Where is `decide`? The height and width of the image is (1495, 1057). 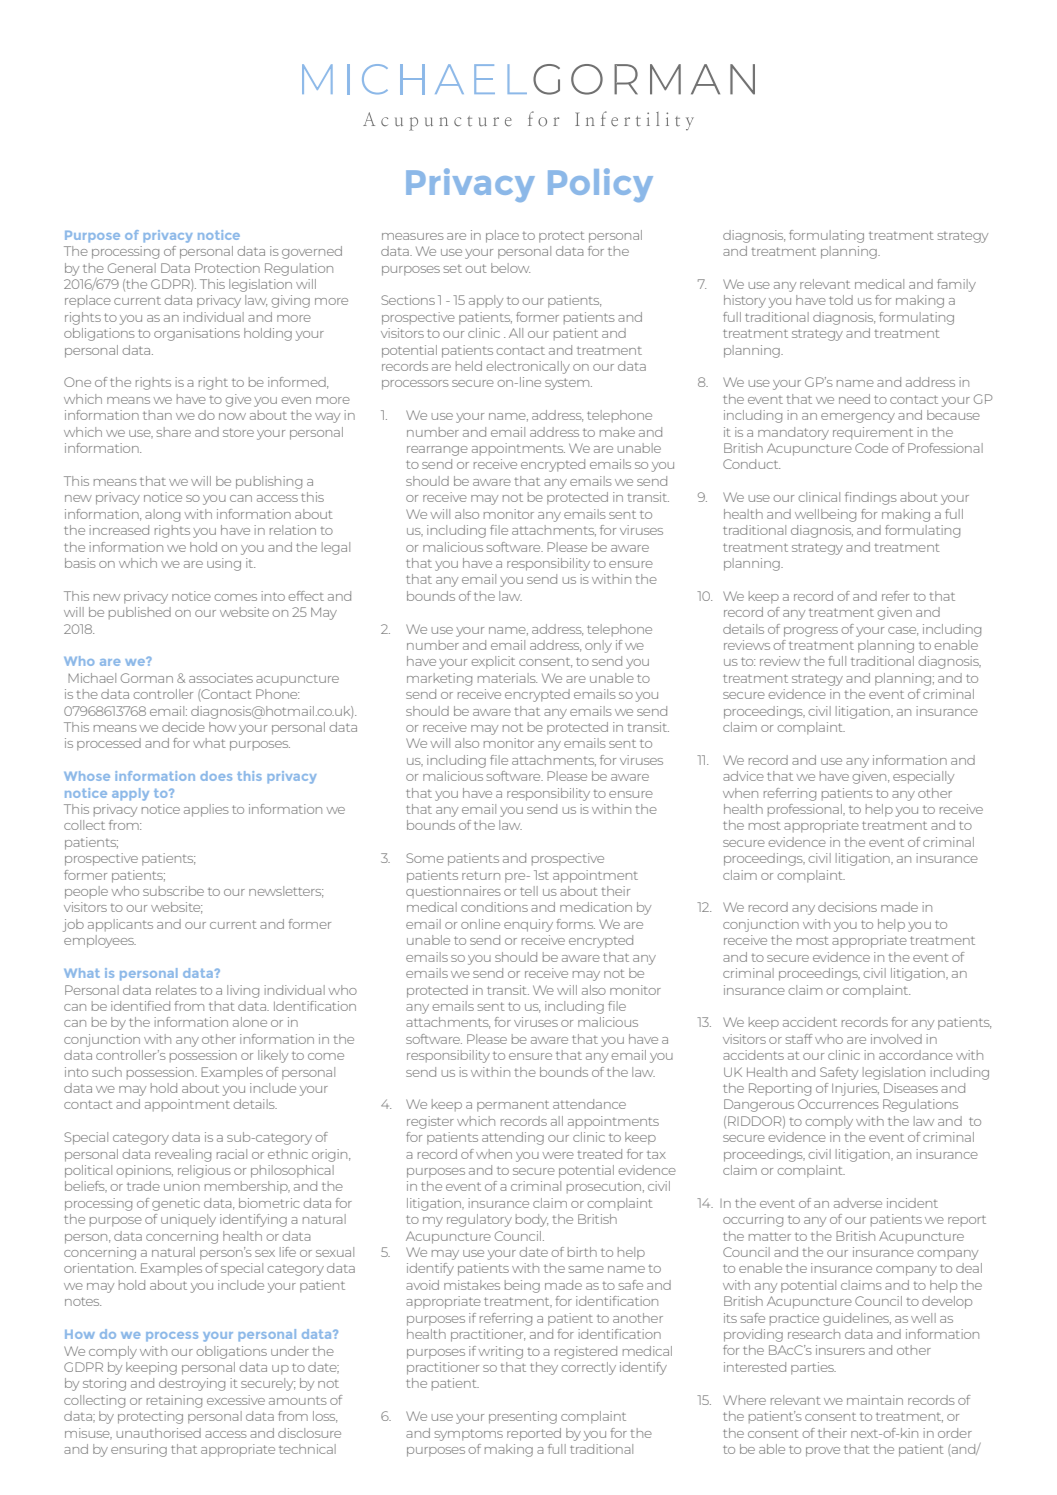 decide is located at coordinates (183, 727).
